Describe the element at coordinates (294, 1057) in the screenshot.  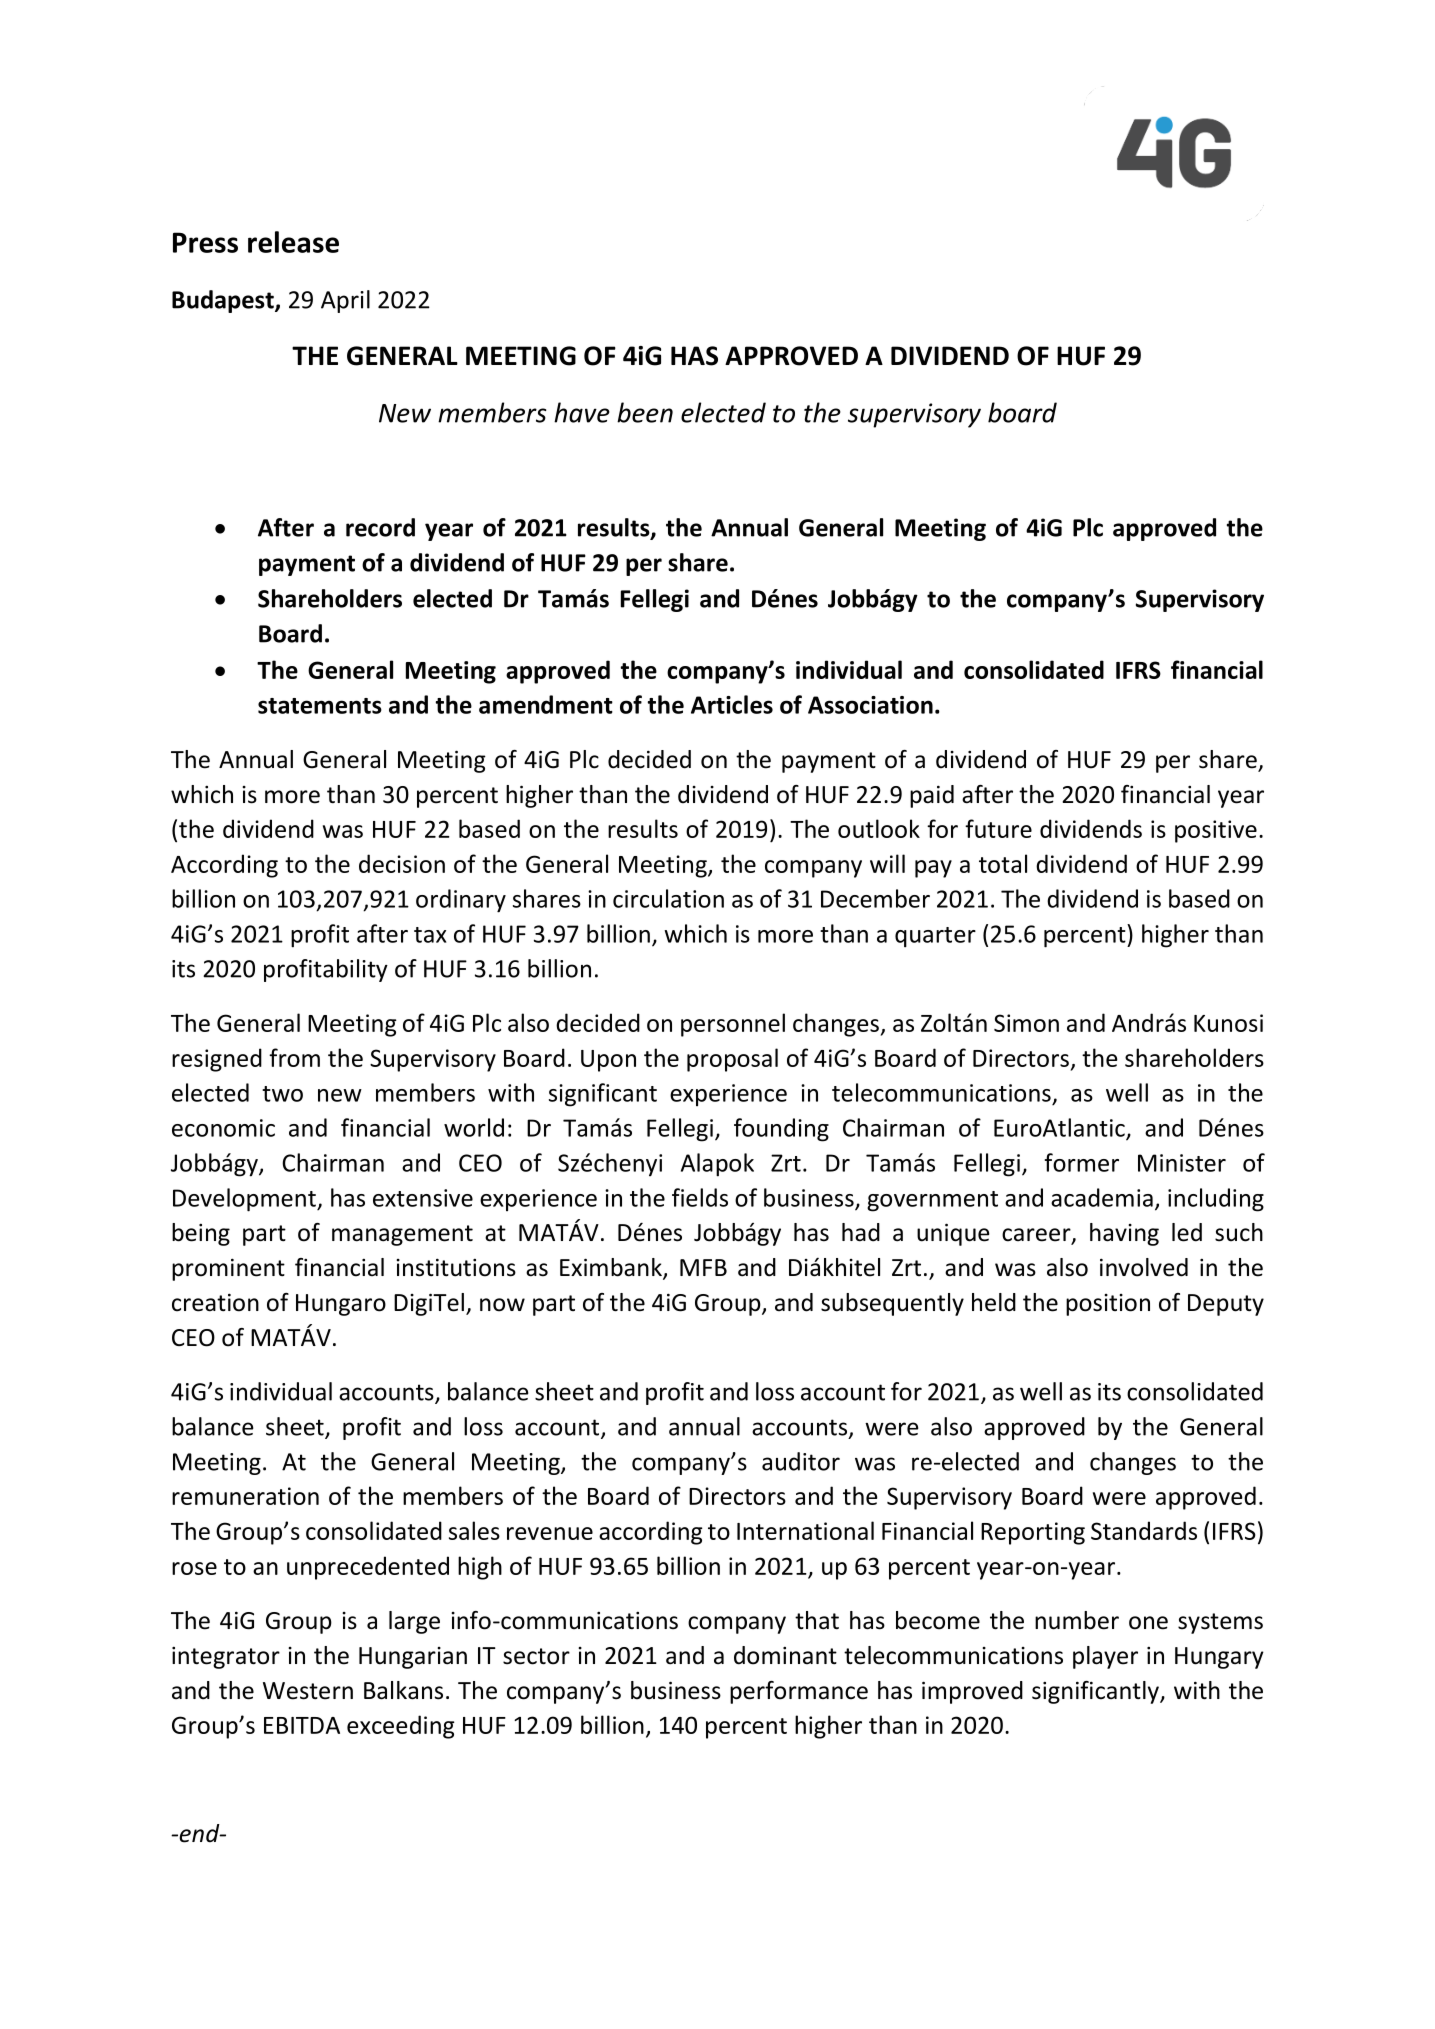
I see `from` at that location.
